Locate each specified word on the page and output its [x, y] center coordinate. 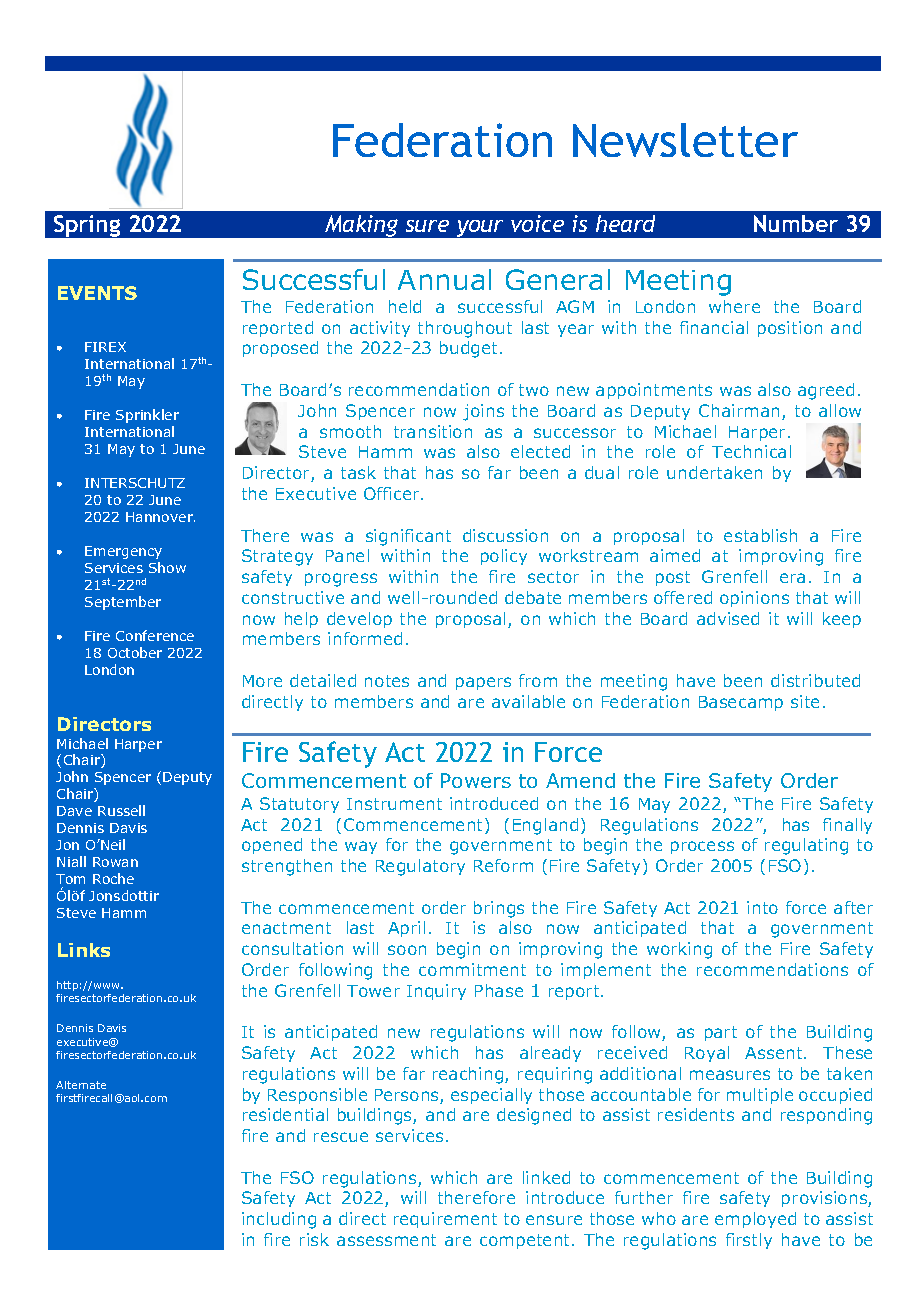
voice [537, 223]
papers [483, 683]
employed [755, 1220]
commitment [472, 969]
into [762, 907]
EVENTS [97, 293]
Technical [751, 451]
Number [796, 223]
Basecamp [741, 703]
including [279, 1220]
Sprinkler [147, 416]
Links [84, 950]
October [135, 652]
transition [433, 431]
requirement [445, 1220]
